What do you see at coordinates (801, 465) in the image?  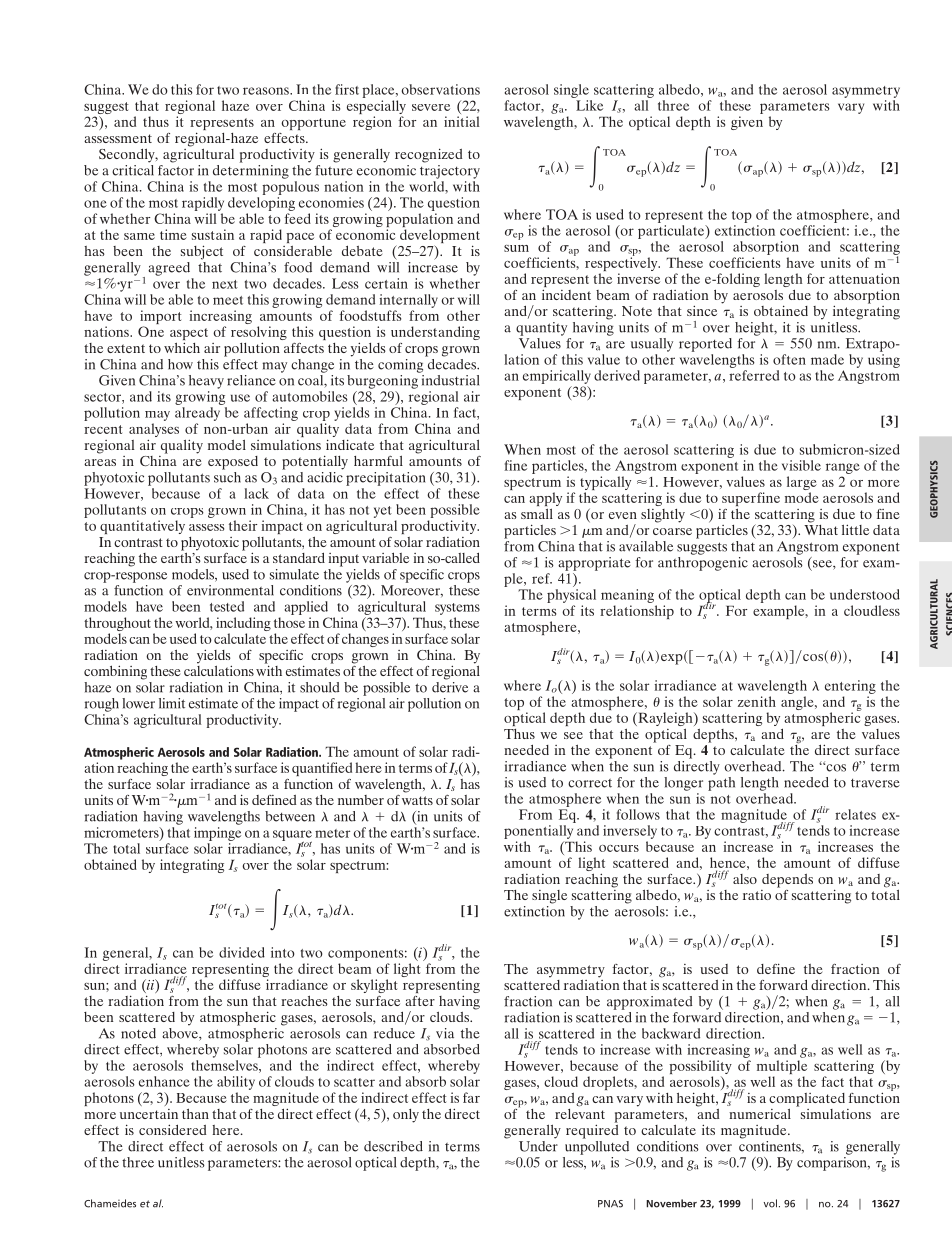 I see `visible` at bounding box center [801, 465].
